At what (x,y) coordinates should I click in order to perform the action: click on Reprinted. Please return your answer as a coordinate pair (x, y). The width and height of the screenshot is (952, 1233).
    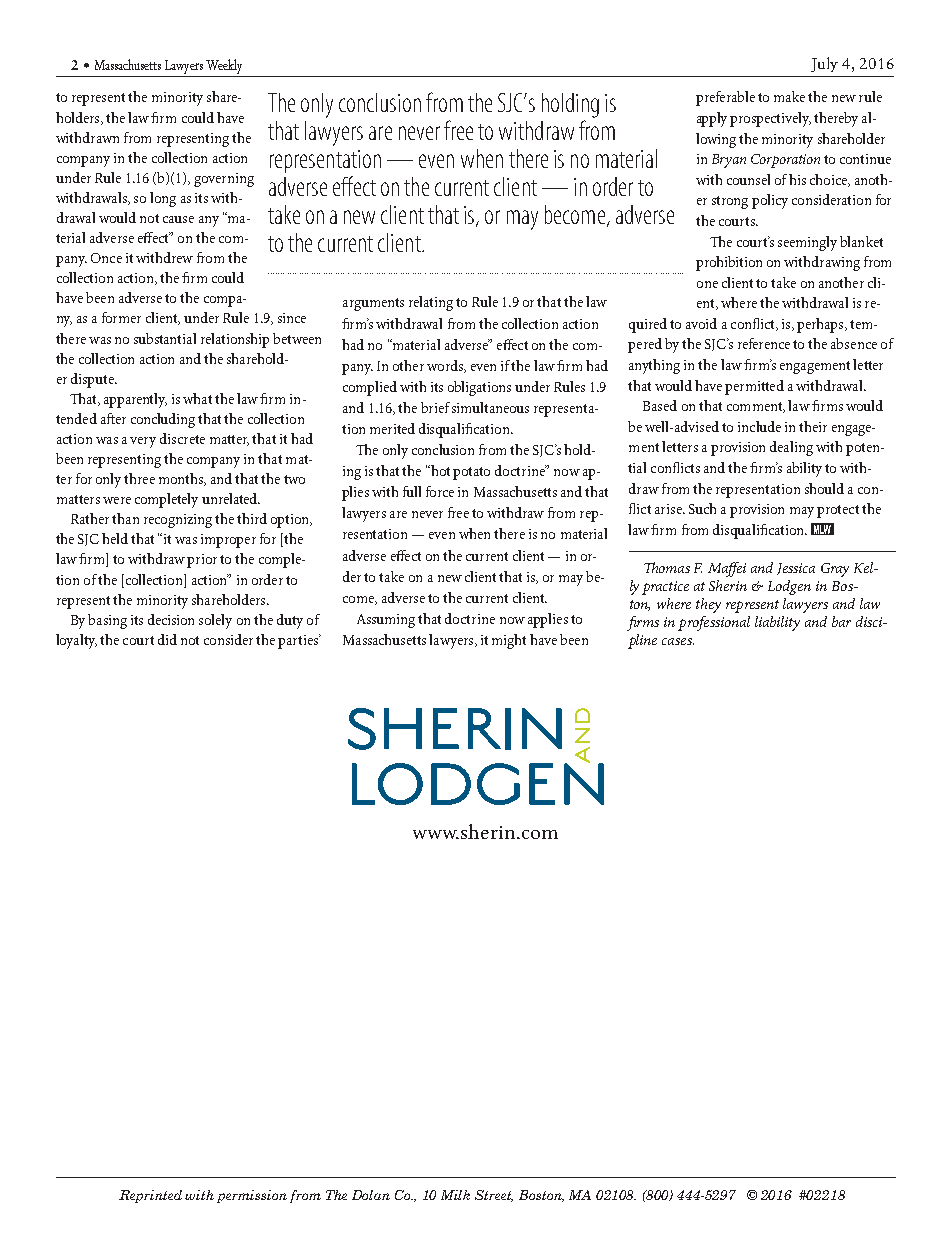
    Looking at the image, I should click on (150, 1196).
